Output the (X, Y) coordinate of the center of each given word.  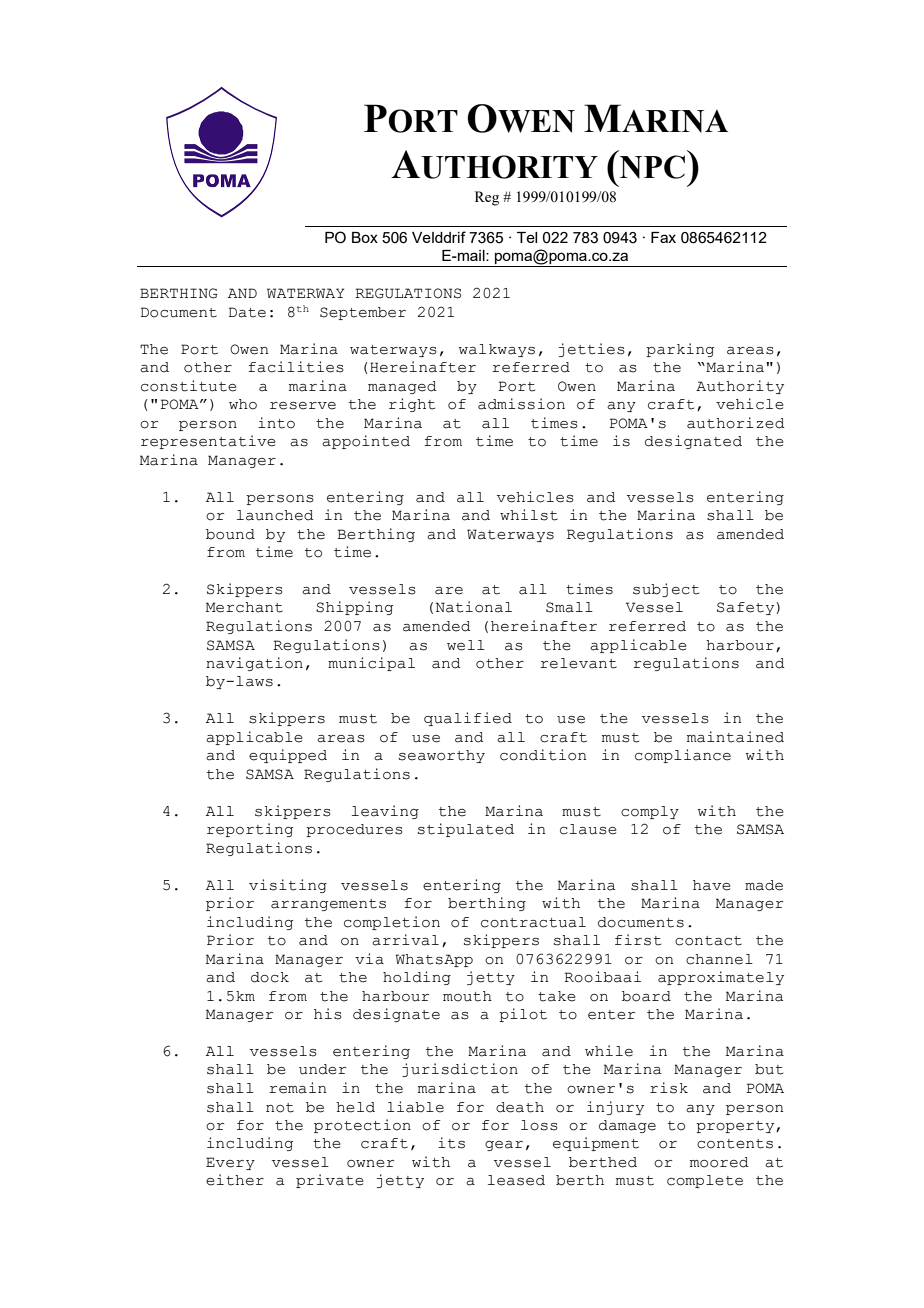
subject (666, 590)
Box (365, 237)
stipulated (466, 830)
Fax (663, 237)
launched (275, 515)
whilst (529, 515)
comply (650, 812)
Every (230, 1163)
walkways (497, 350)
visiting (288, 886)
